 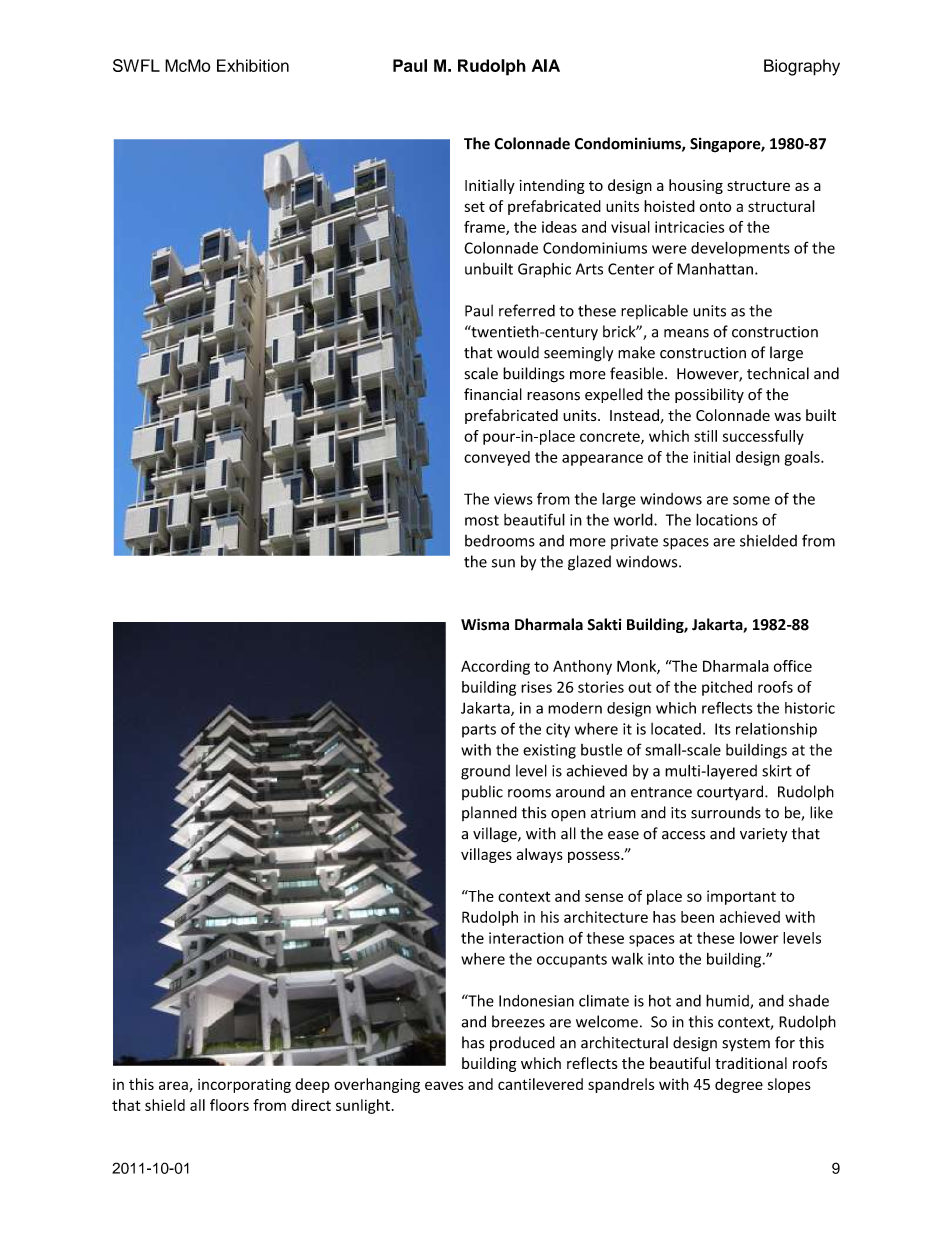 I want to click on Biography, so click(x=802, y=67).
